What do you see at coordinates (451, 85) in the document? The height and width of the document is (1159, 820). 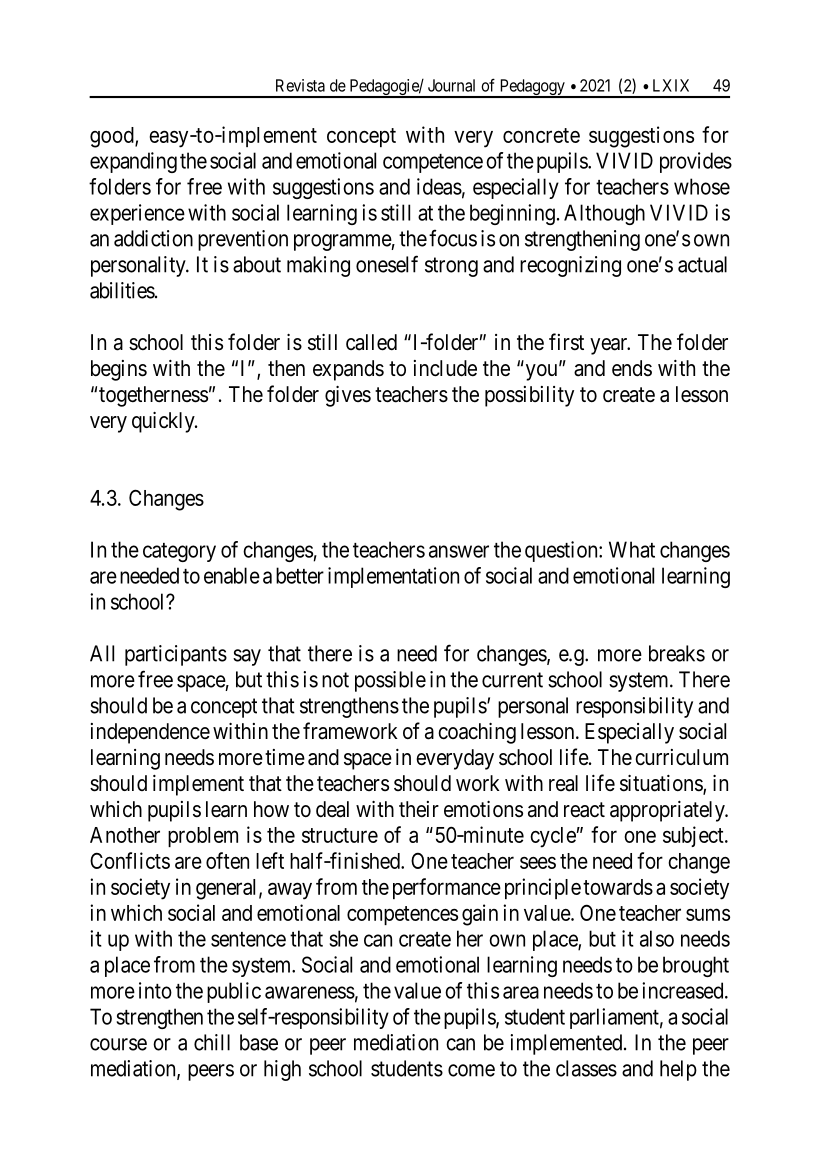 I see `Journal` at bounding box center [451, 85].
